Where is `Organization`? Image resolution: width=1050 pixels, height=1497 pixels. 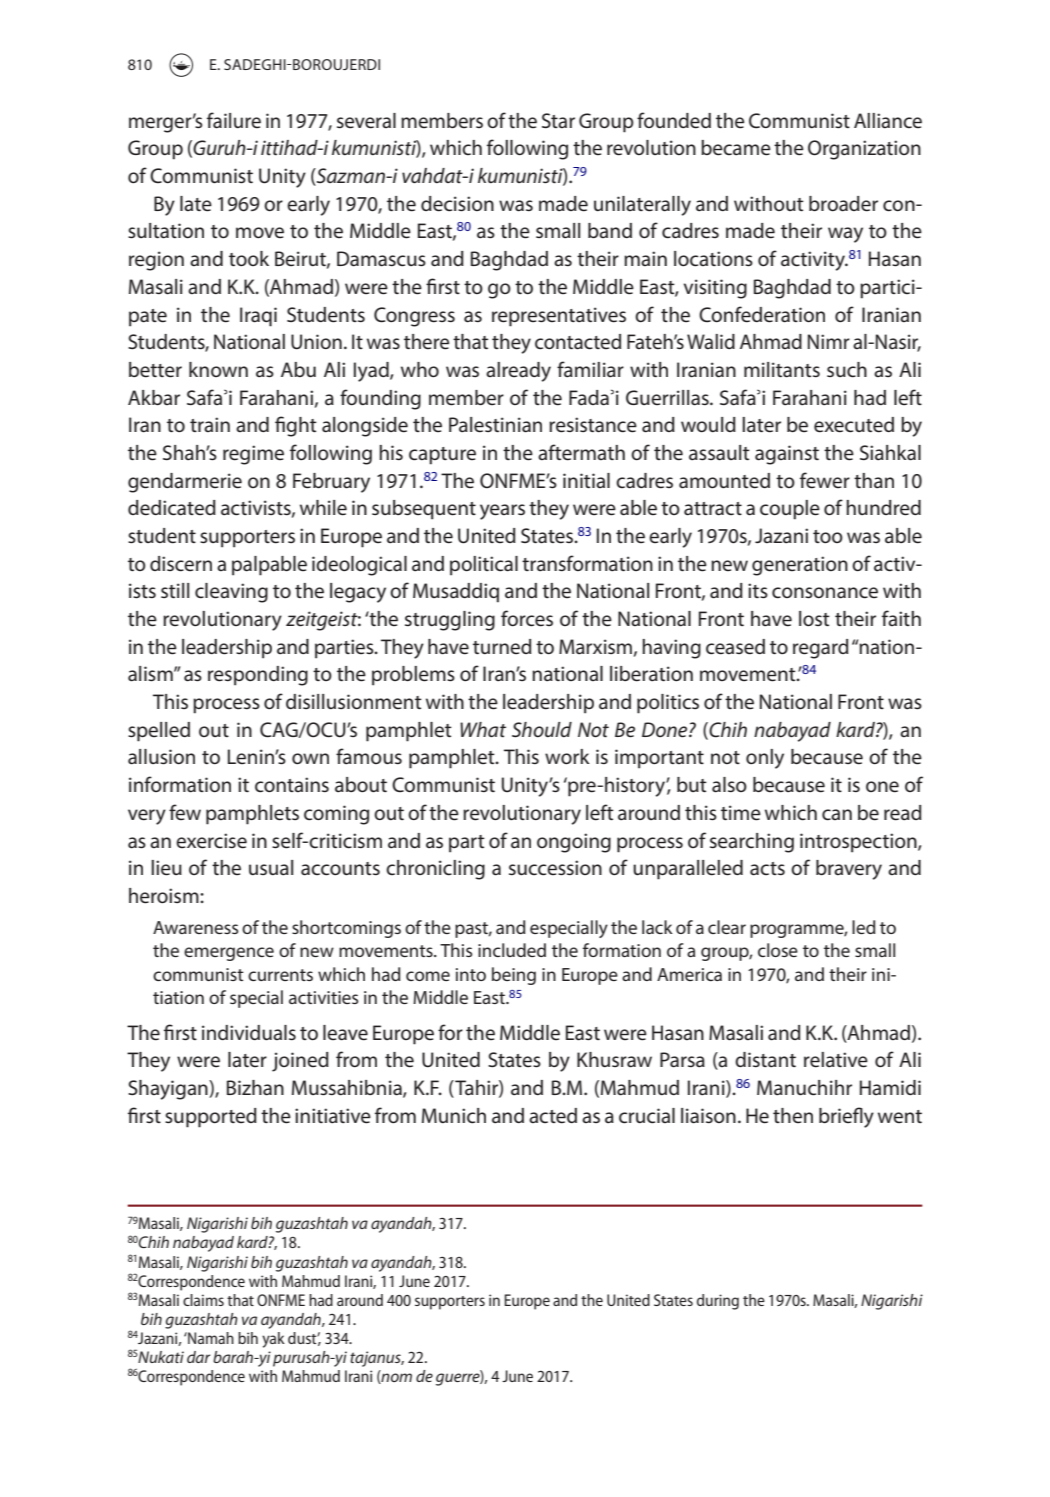 Organization is located at coordinates (864, 150).
